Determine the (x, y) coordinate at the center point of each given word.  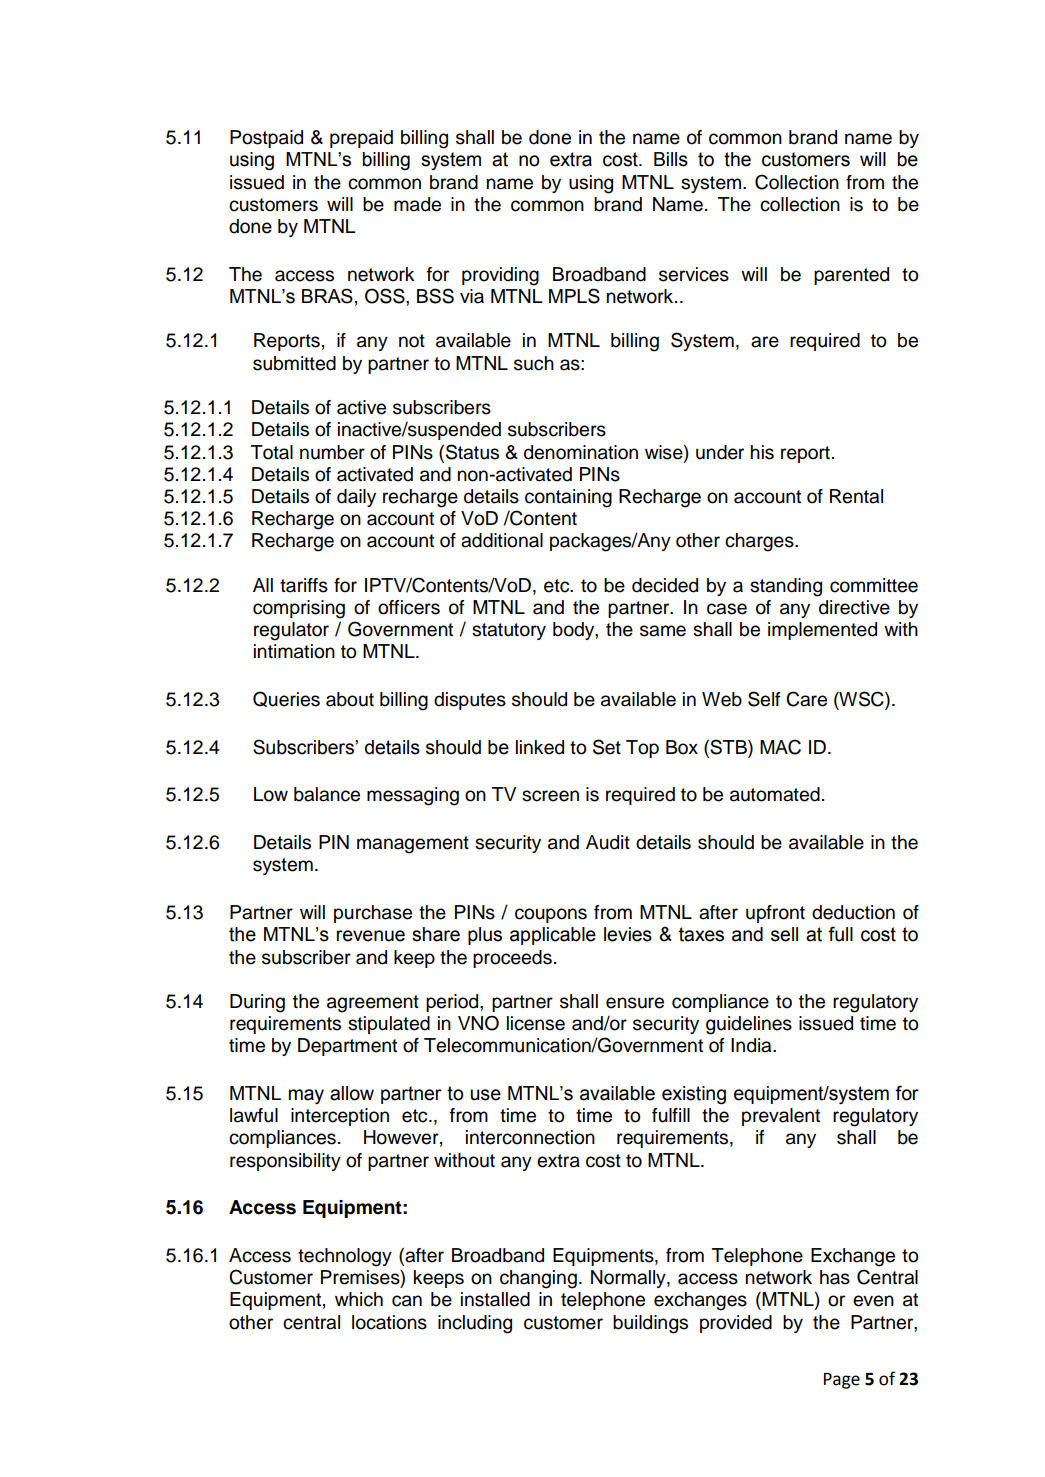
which (359, 1299)
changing (538, 1279)
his (762, 452)
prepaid (361, 139)
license (536, 1023)
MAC (780, 747)
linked (540, 747)
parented (851, 276)
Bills (671, 159)
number (332, 452)
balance (327, 794)
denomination (581, 452)
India (752, 1045)
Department (347, 1047)
